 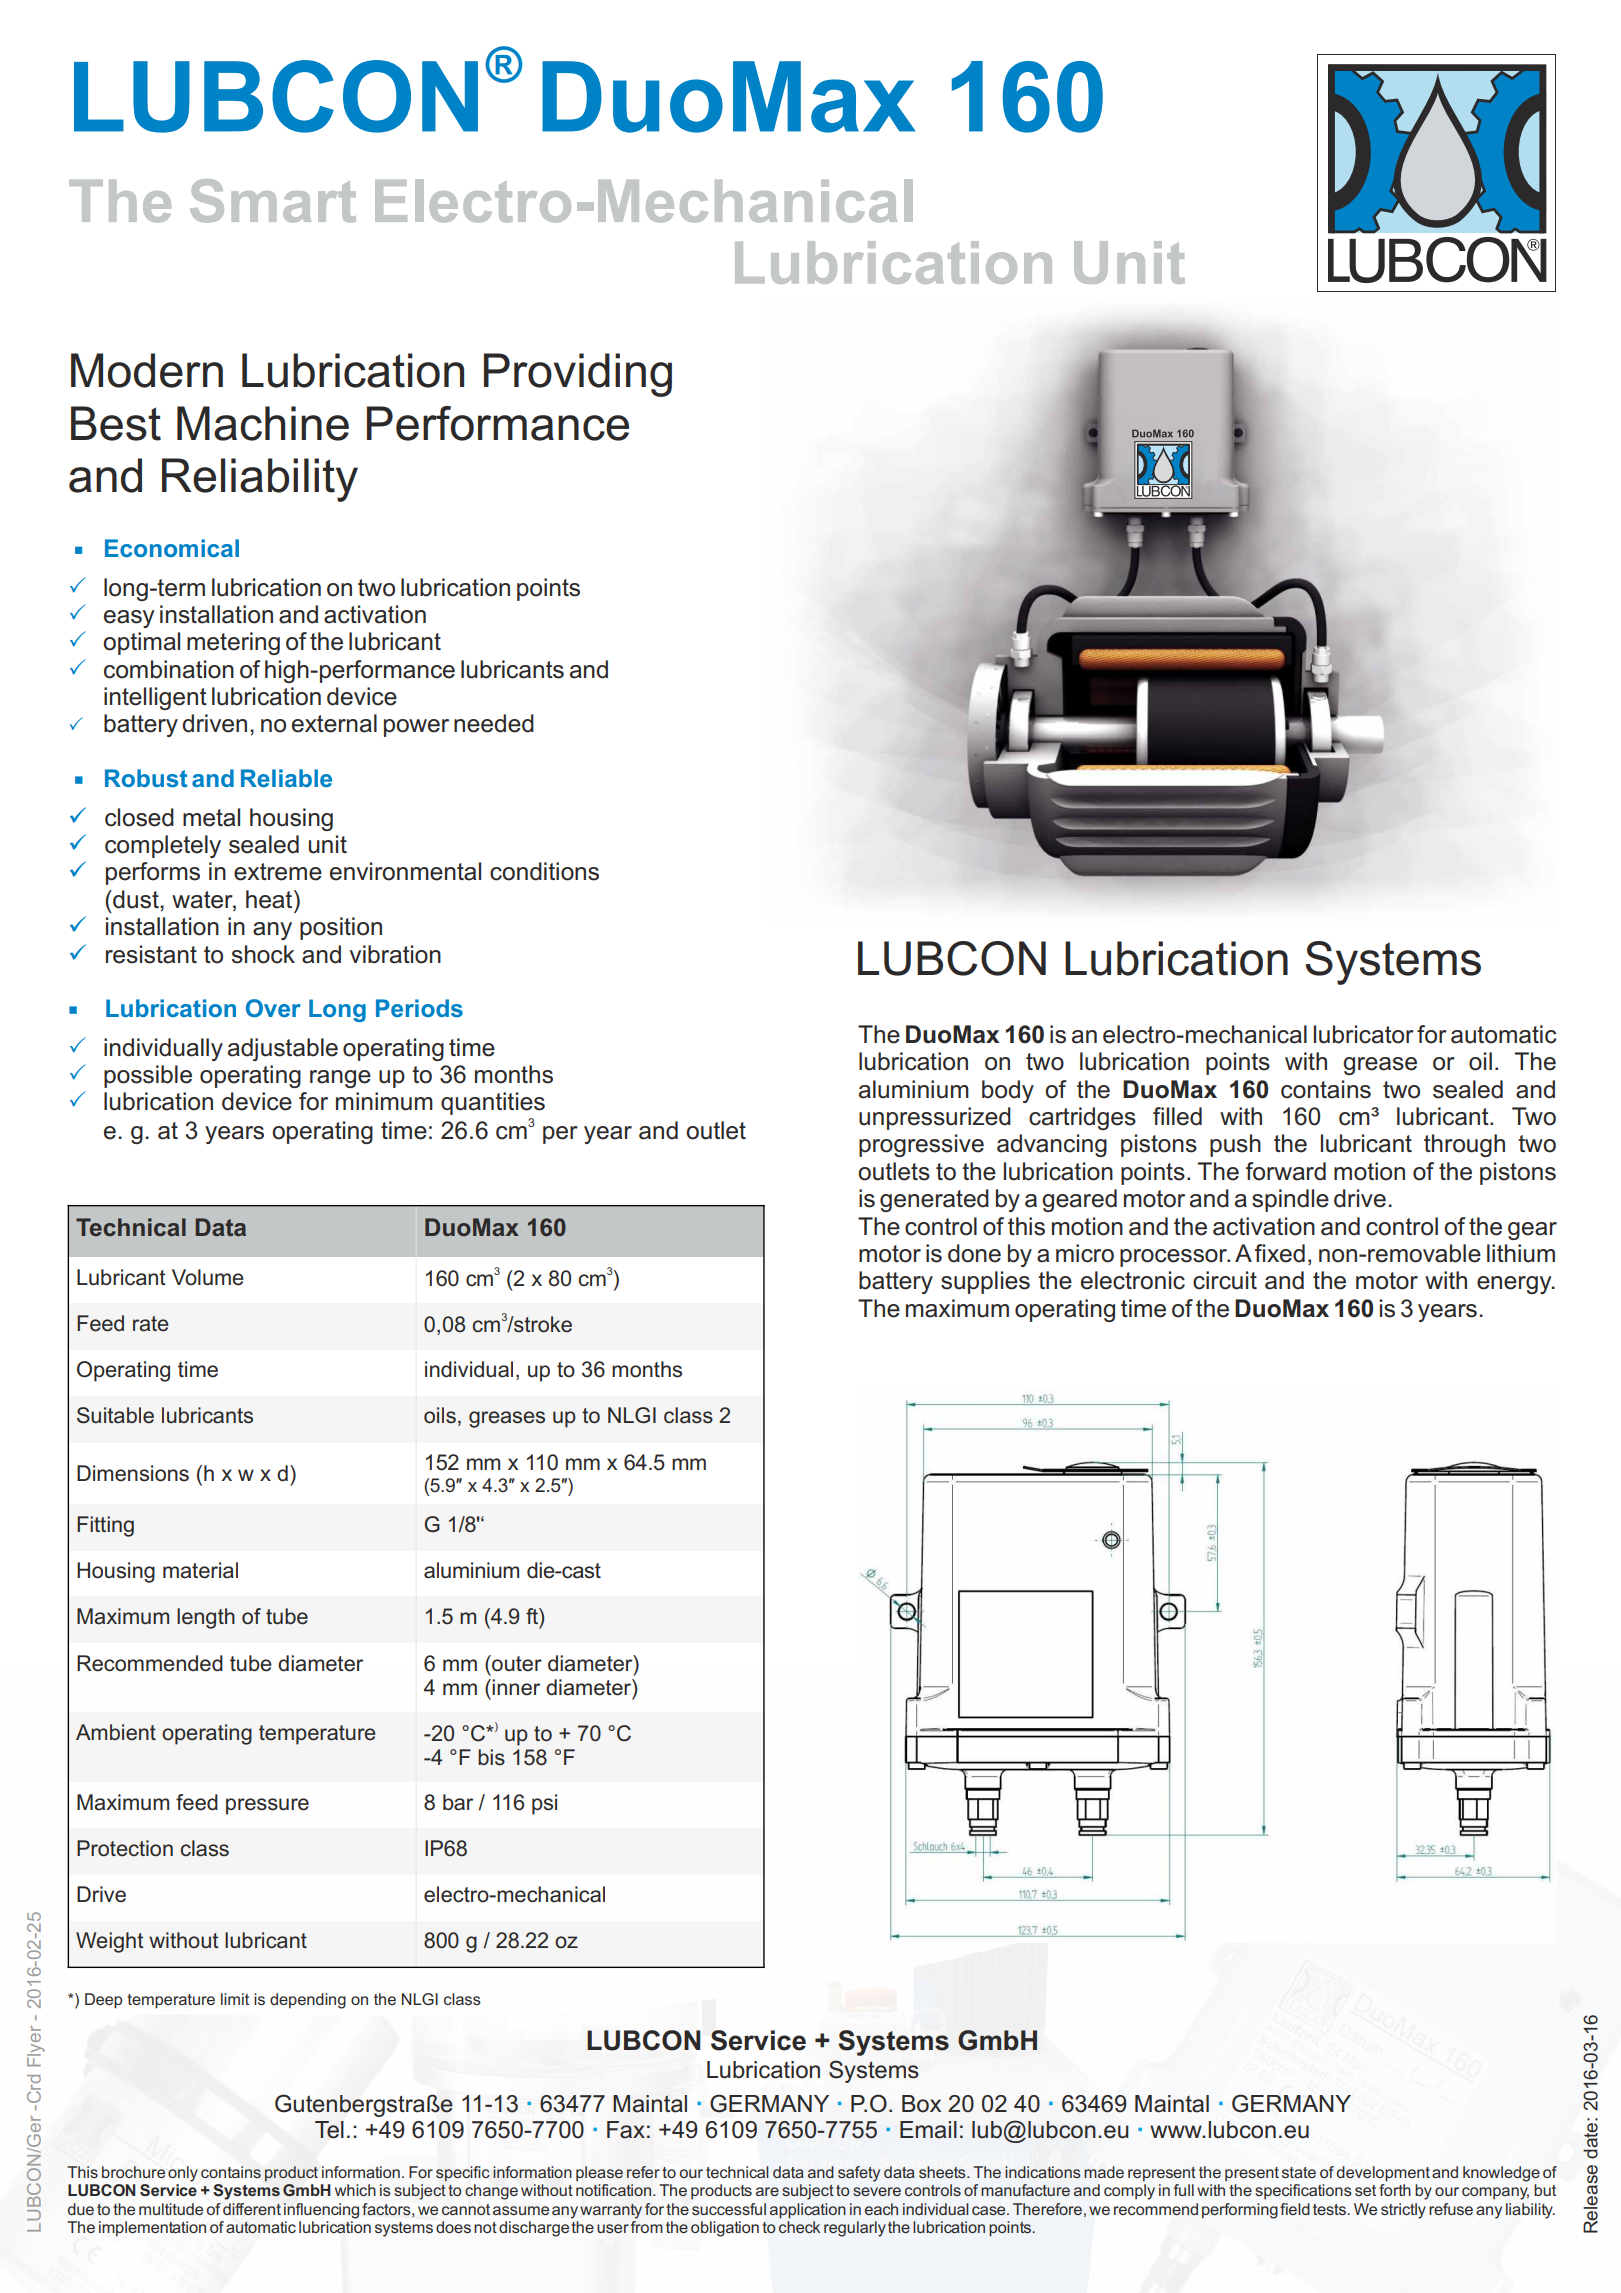 What do you see at coordinates (252, 2209) in the screenshot?
I see `different` at bounding box center [252, 2209].
